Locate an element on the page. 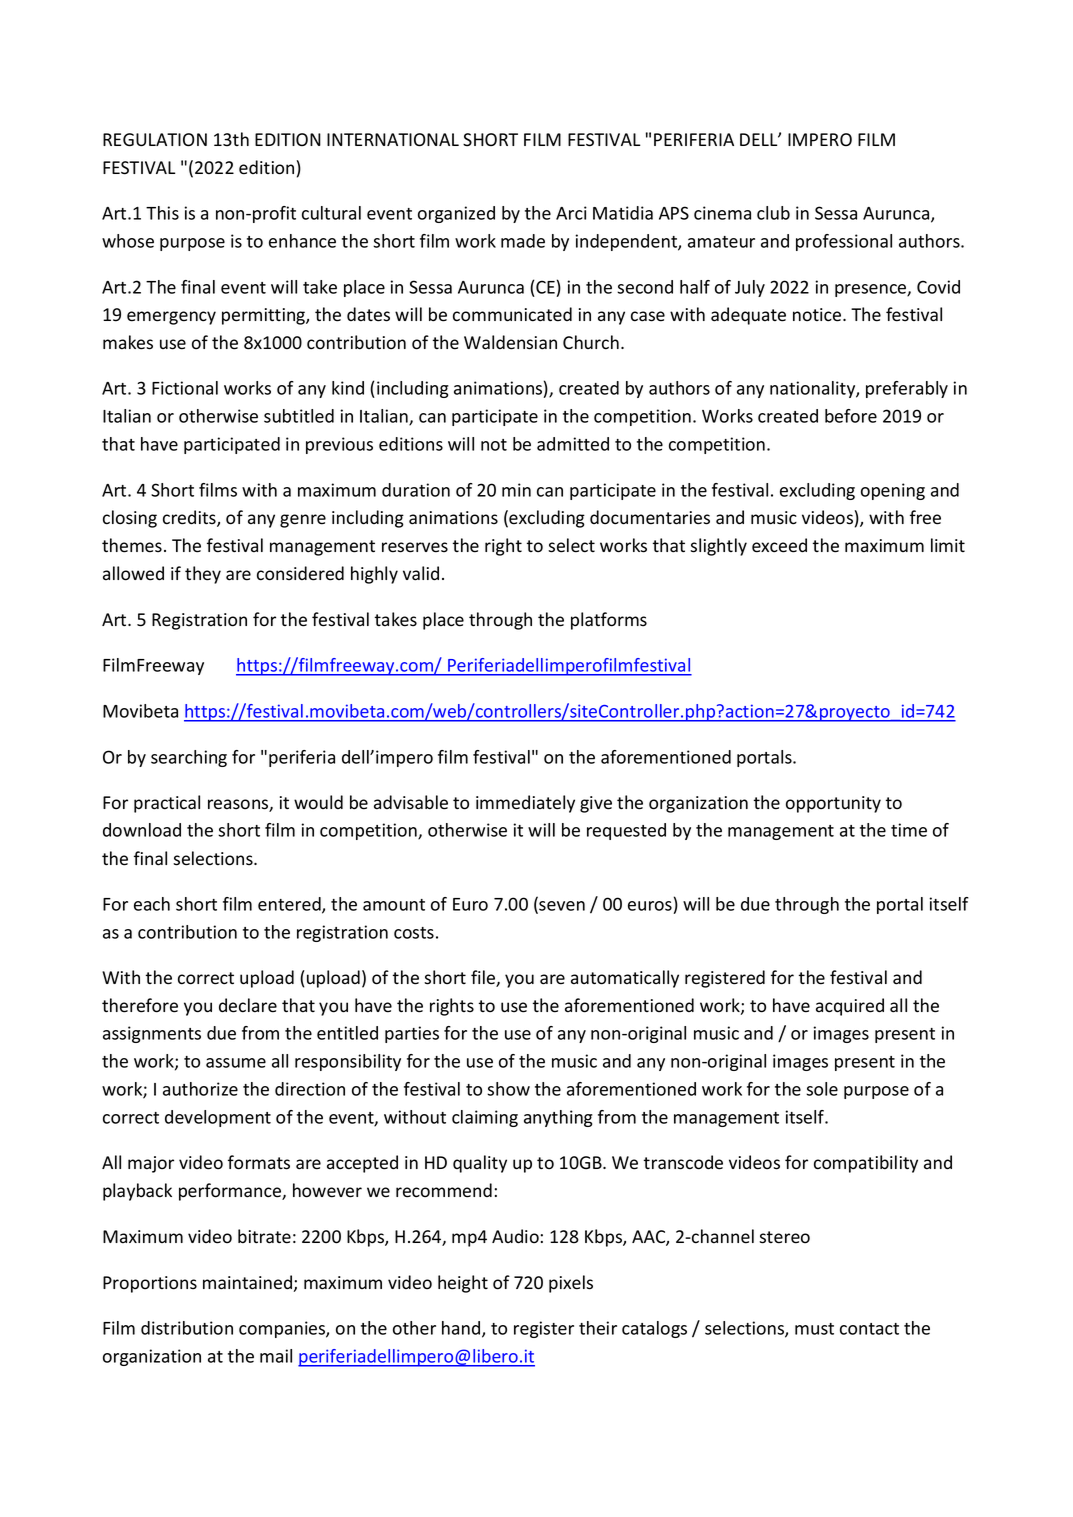  acquired is located at coordinates (850, 1007).
